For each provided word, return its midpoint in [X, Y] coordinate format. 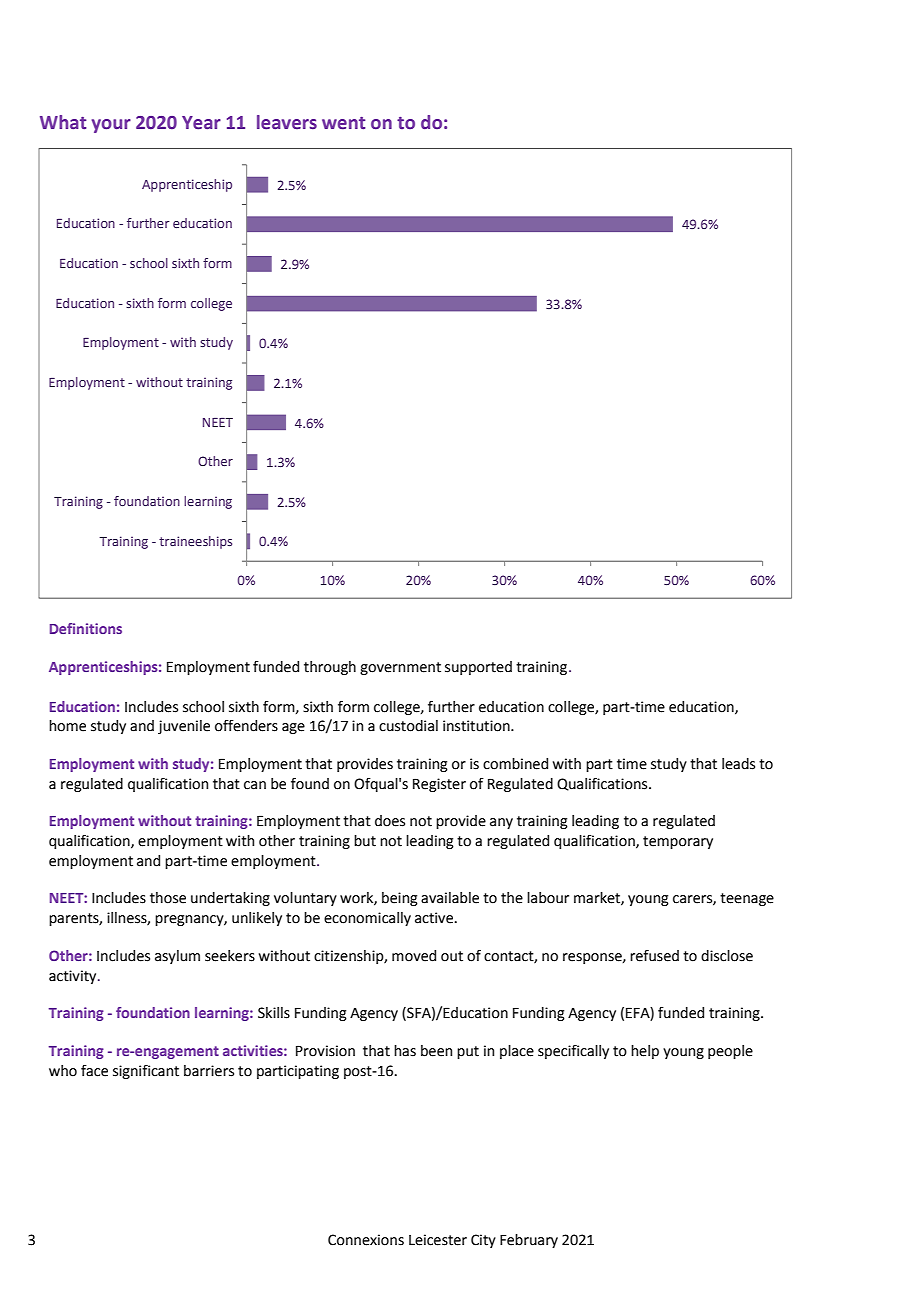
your [111, 126]
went [343, 123]
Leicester [438, 1240]
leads [738, 764]
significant [146, 1072]
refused [654, 956]
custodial [408, 726]
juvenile [184, 727]
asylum [177, 957]
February [529, 1241]
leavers [287, 122]
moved [414, 956]
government [400, 668]
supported [478, 668]
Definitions [86, 628]
